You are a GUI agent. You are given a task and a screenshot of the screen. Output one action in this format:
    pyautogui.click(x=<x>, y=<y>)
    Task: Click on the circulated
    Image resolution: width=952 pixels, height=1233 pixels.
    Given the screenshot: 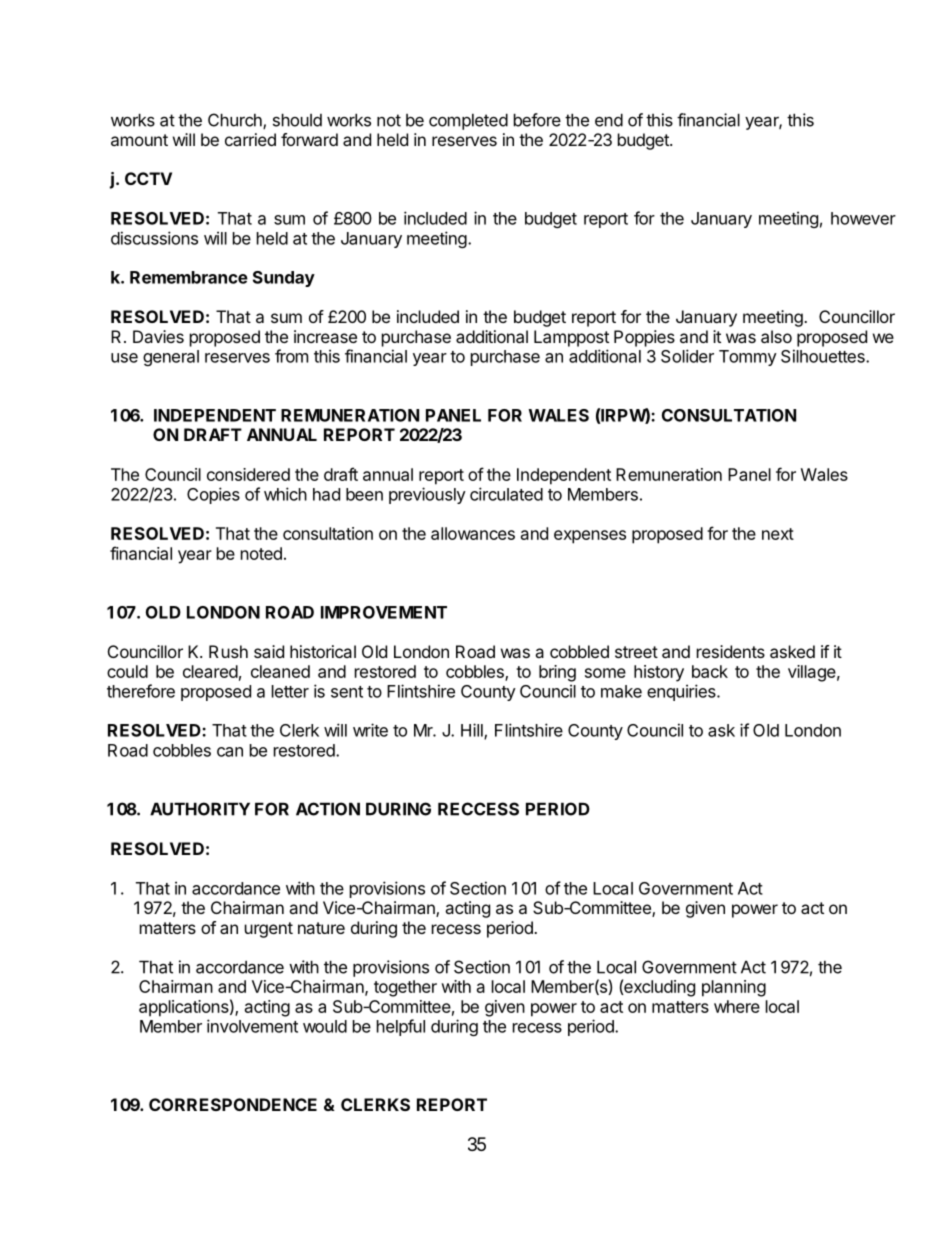 What is the action you would take?
    pyautogui.click(x=506, y=494)
